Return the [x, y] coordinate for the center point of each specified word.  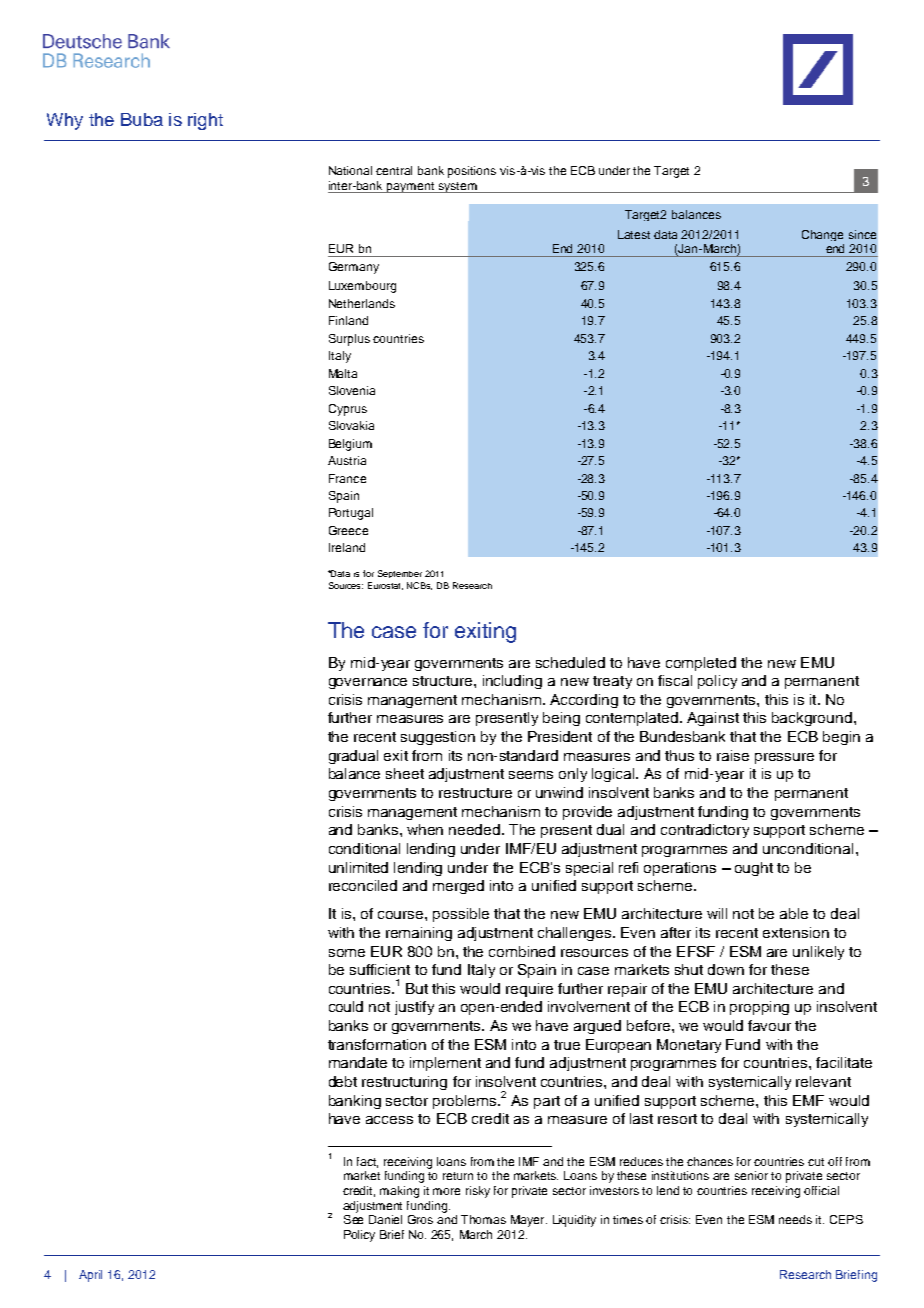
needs [795, 1219]
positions [472, 172]
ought [754, 869]
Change [822, 235]
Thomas [483, 1219]
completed [701, 664]
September [400, 574]
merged [458, 887]
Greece [348, 530]
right [205, 121]
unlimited [358, 867]
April [90, 1276]
